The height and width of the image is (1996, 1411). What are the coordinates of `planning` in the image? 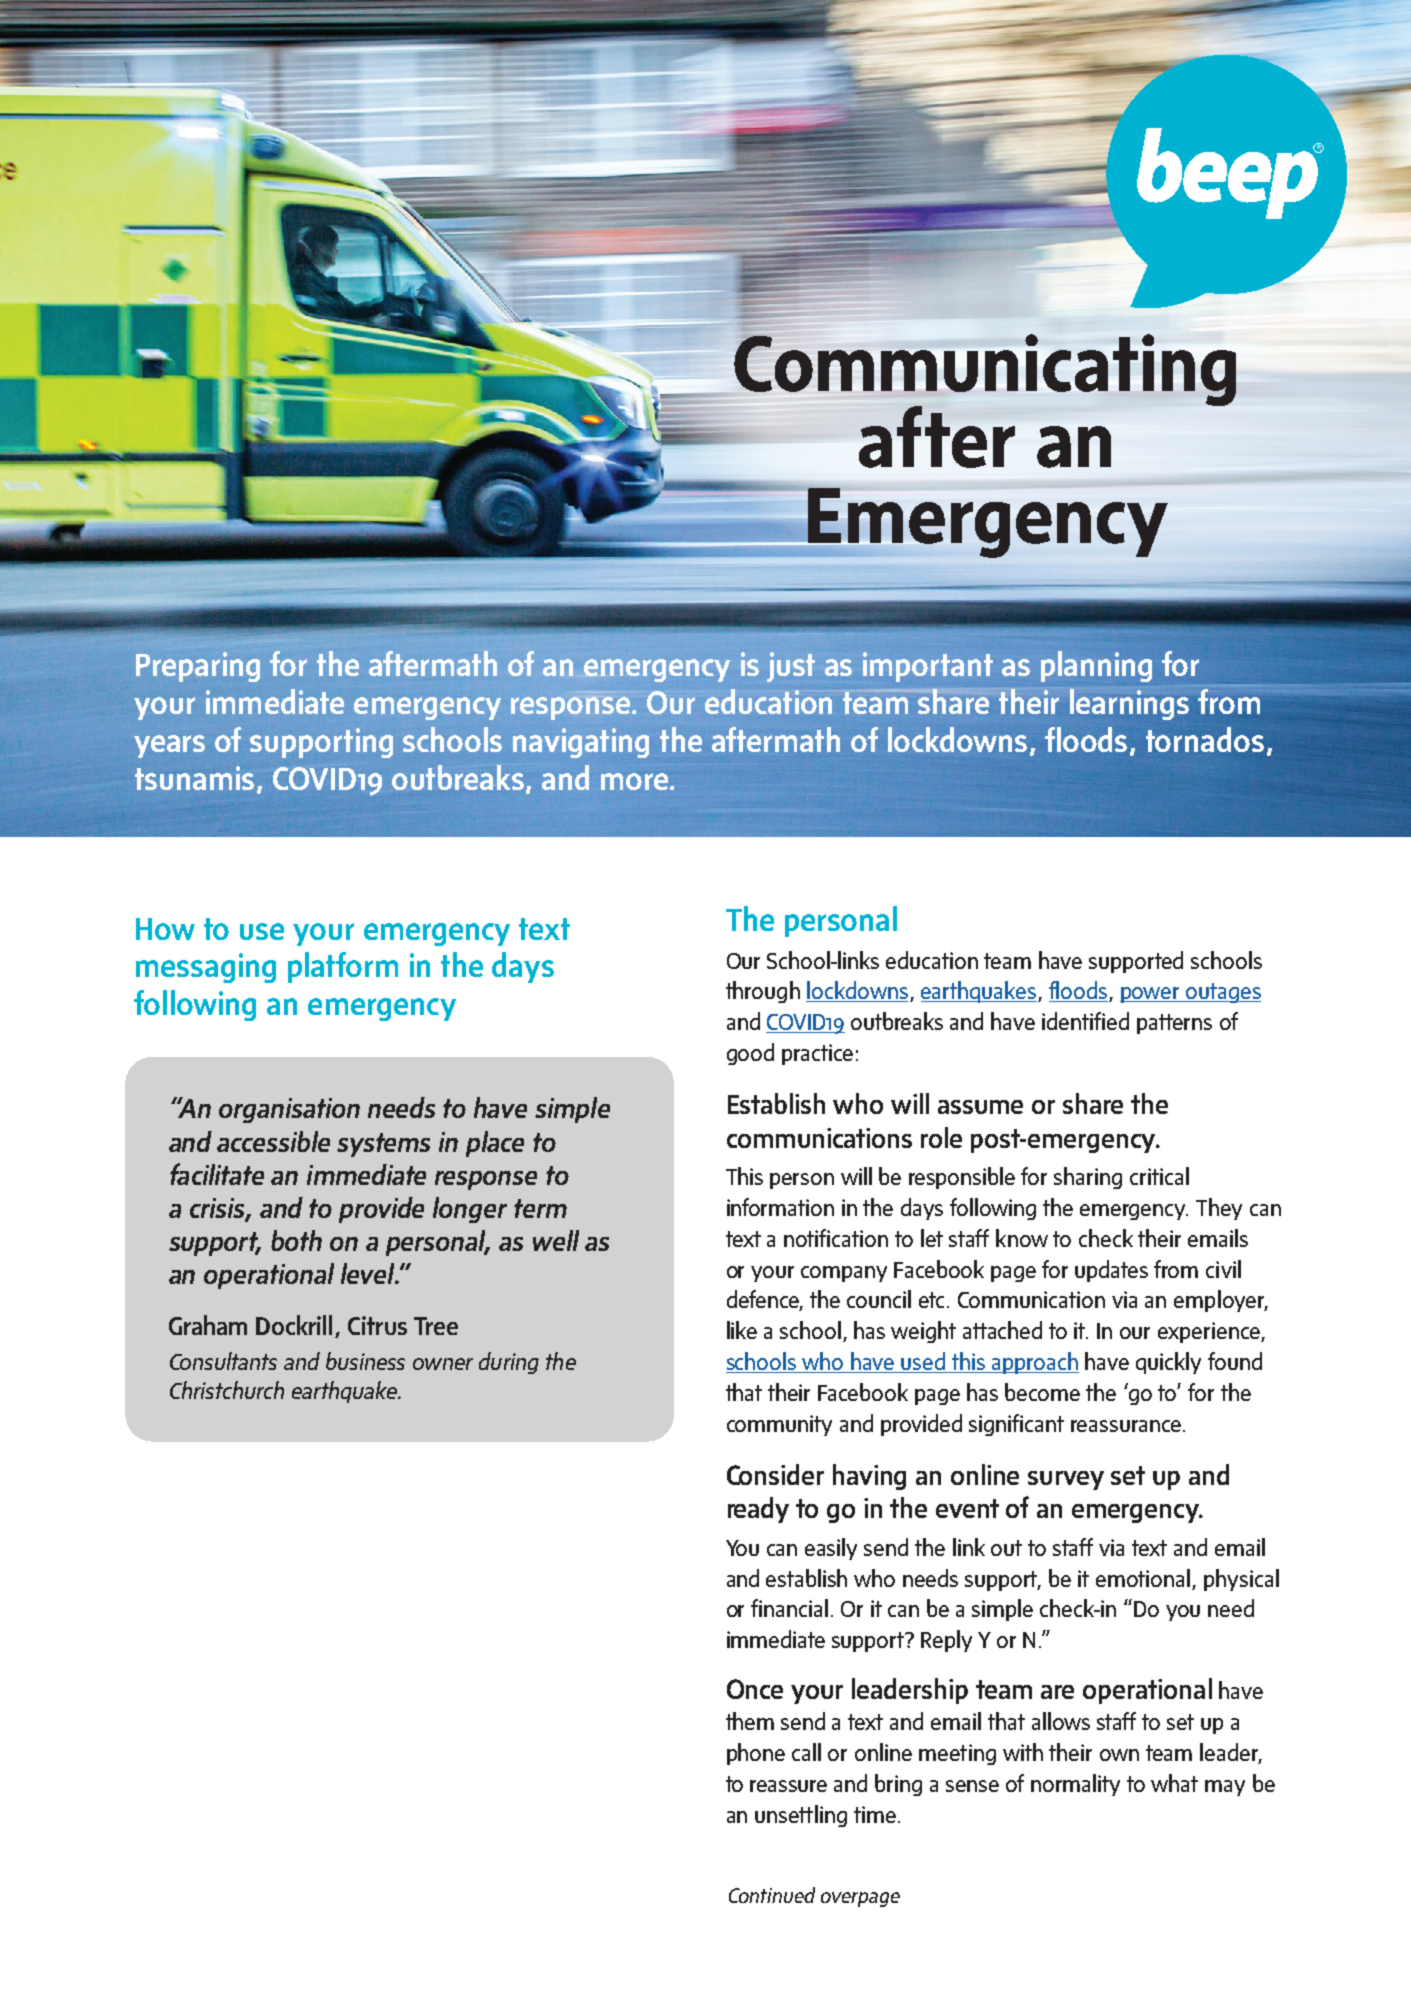 It's located at (1096, 666).
